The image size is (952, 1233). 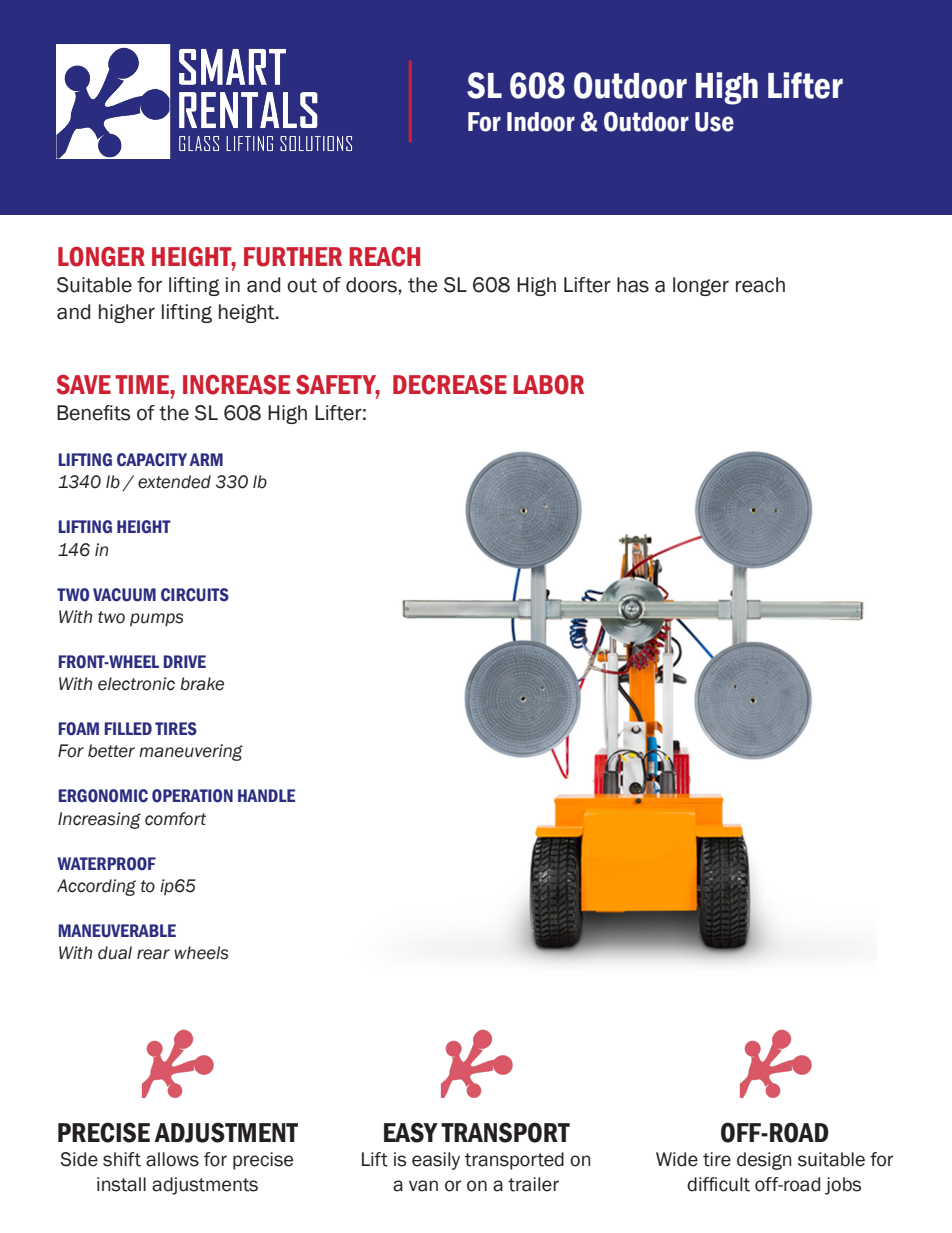 I want to click on brake, so click(x=202, y=684).
